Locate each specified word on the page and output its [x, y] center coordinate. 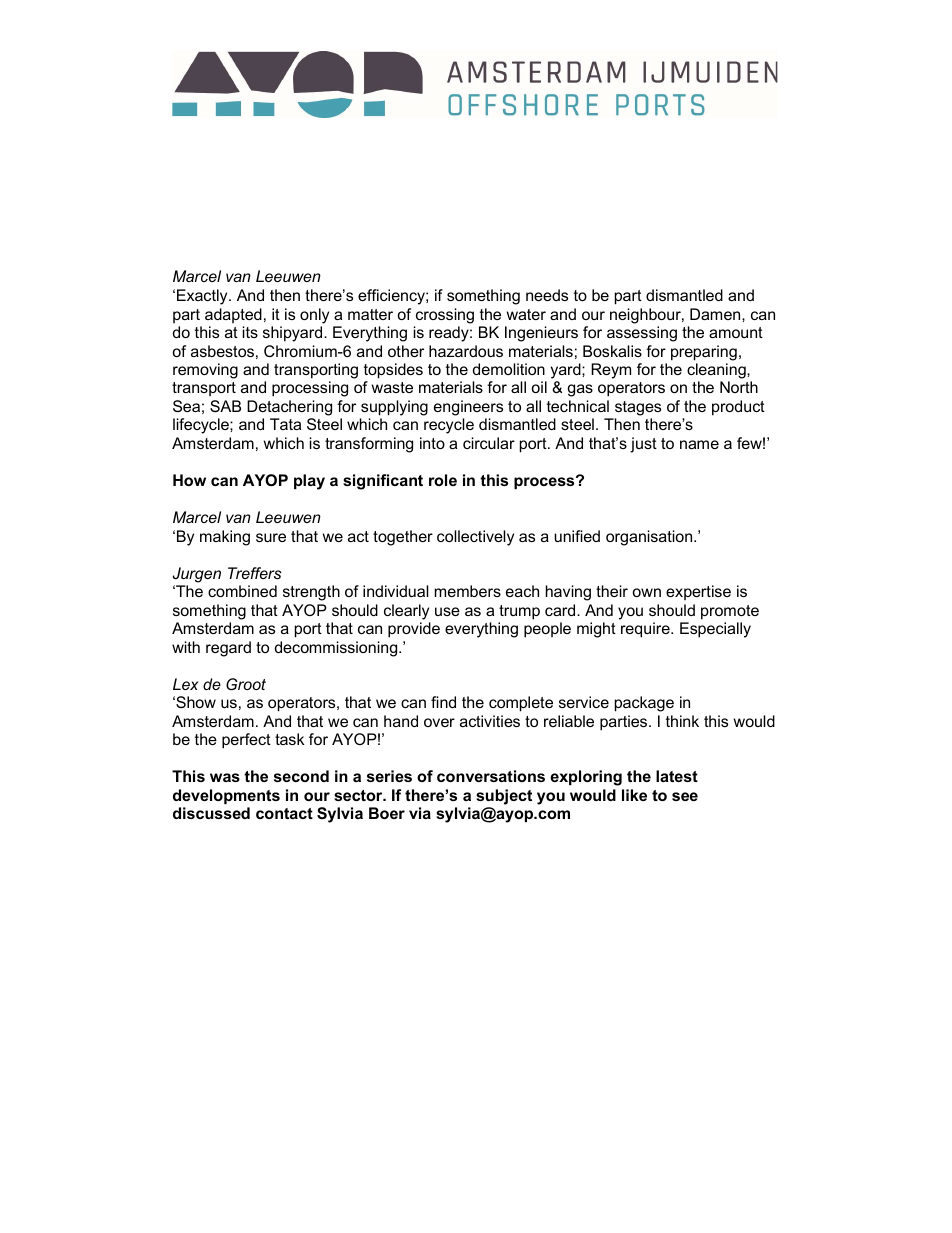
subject [504, 797]
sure [271, 537]
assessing [642, 334]
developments [226, 796]
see [685, 796]
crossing [445, 316]
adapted [233, 315]
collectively [475, 538]
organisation [650, 538]
